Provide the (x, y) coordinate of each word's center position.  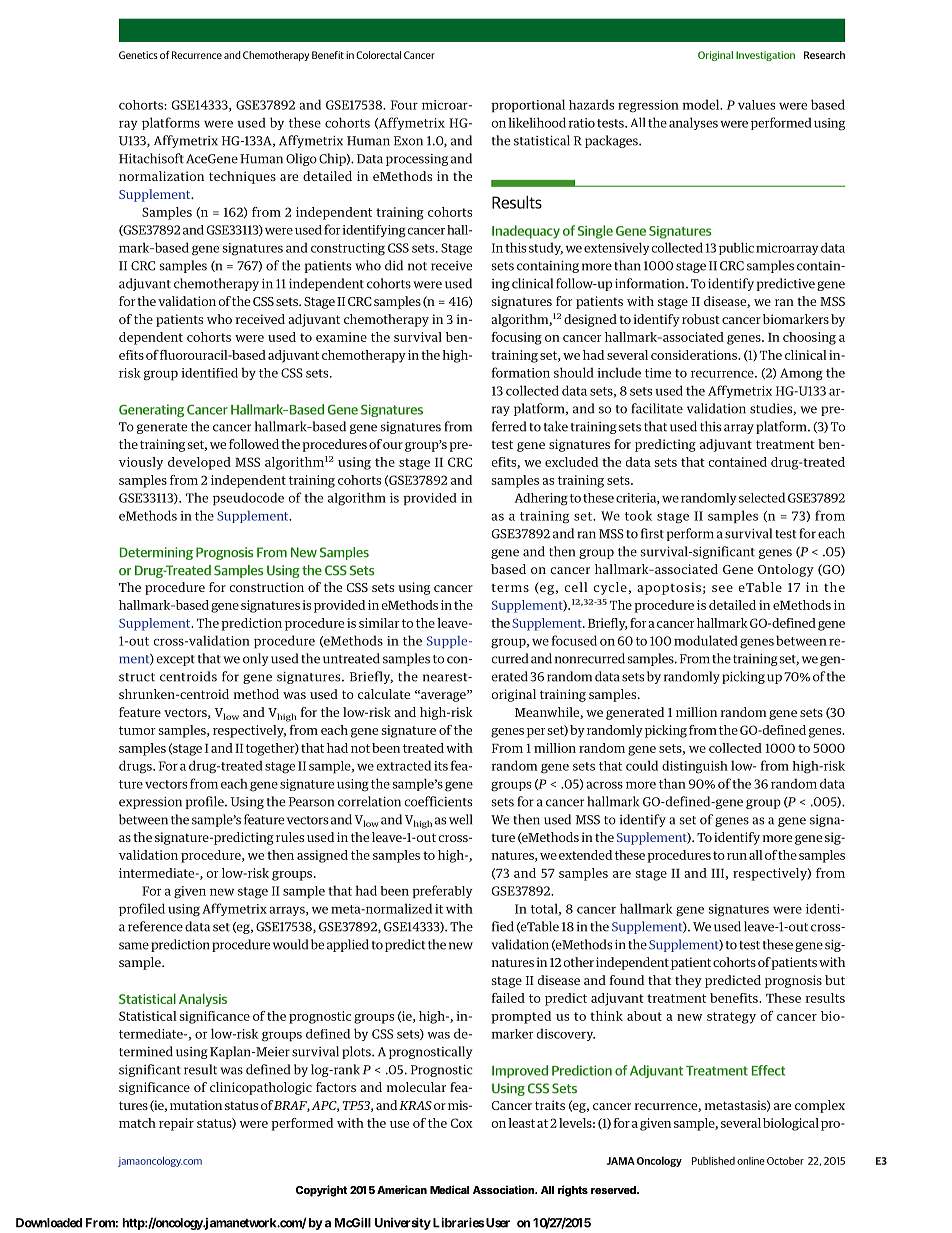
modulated (706, 640)
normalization (161, 176)
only (256, 659)
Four (404, 105)
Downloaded (49, 1223)
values (756, 105)
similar (379, 623)
